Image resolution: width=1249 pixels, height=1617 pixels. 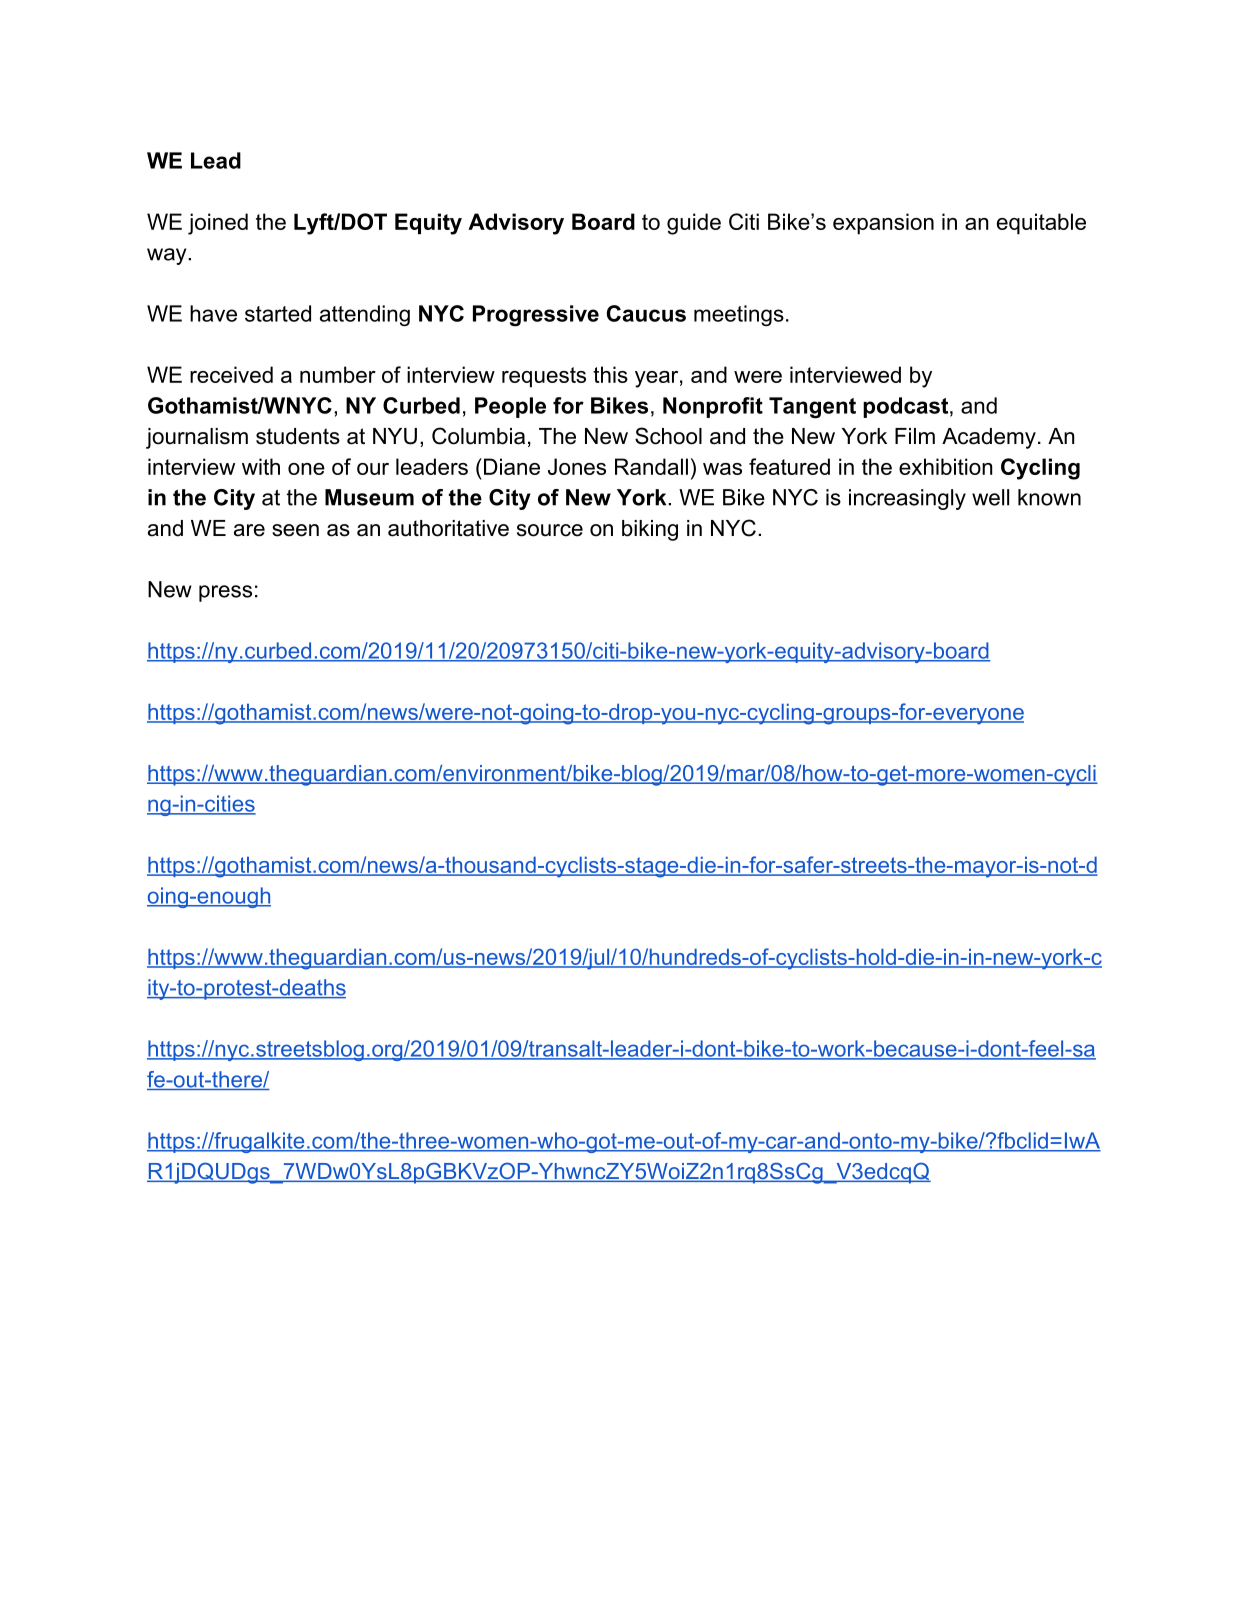 I want to click on received, so click(x=231, y=374).
